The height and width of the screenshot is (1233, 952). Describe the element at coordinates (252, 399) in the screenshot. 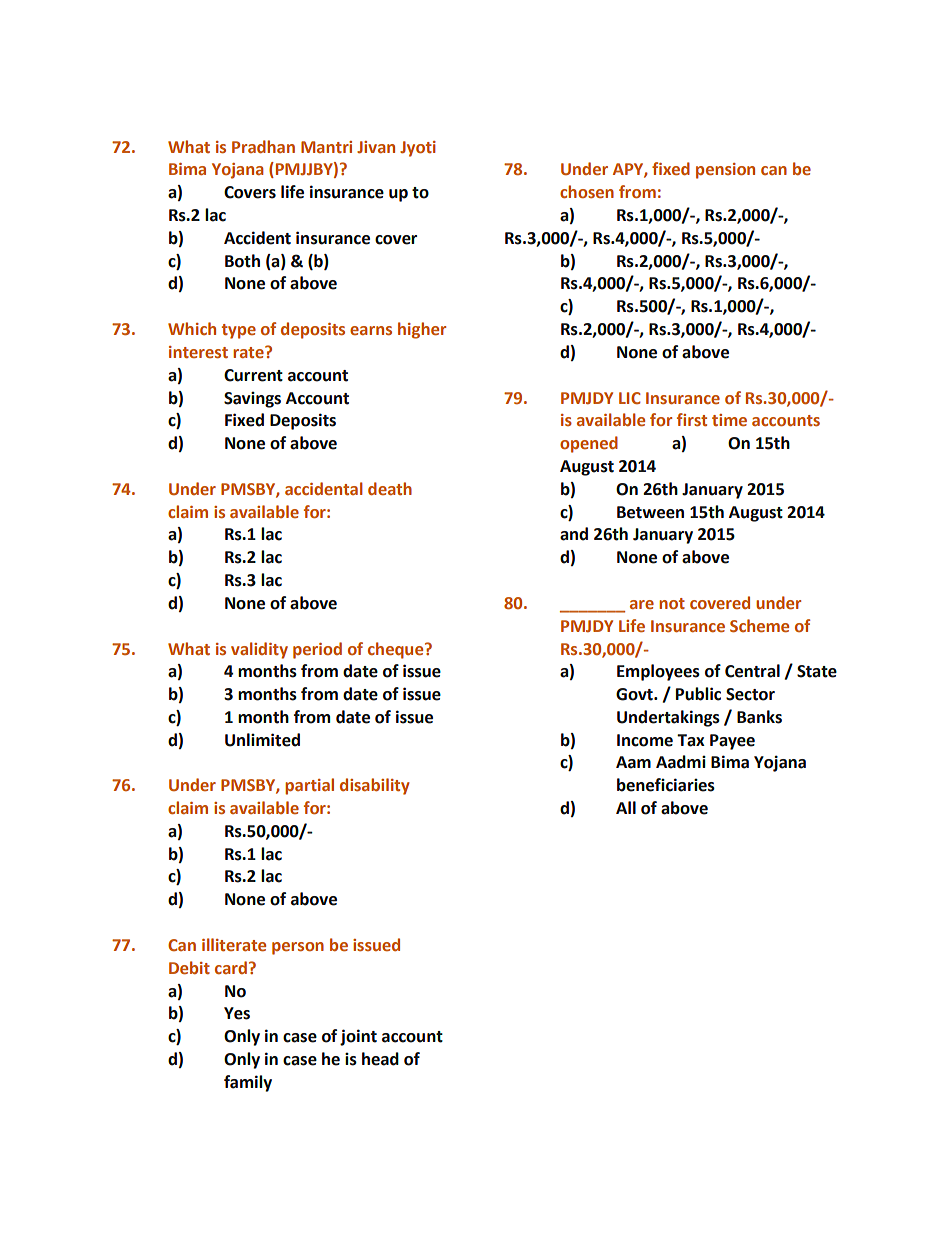

I see `Savings` at that location.
